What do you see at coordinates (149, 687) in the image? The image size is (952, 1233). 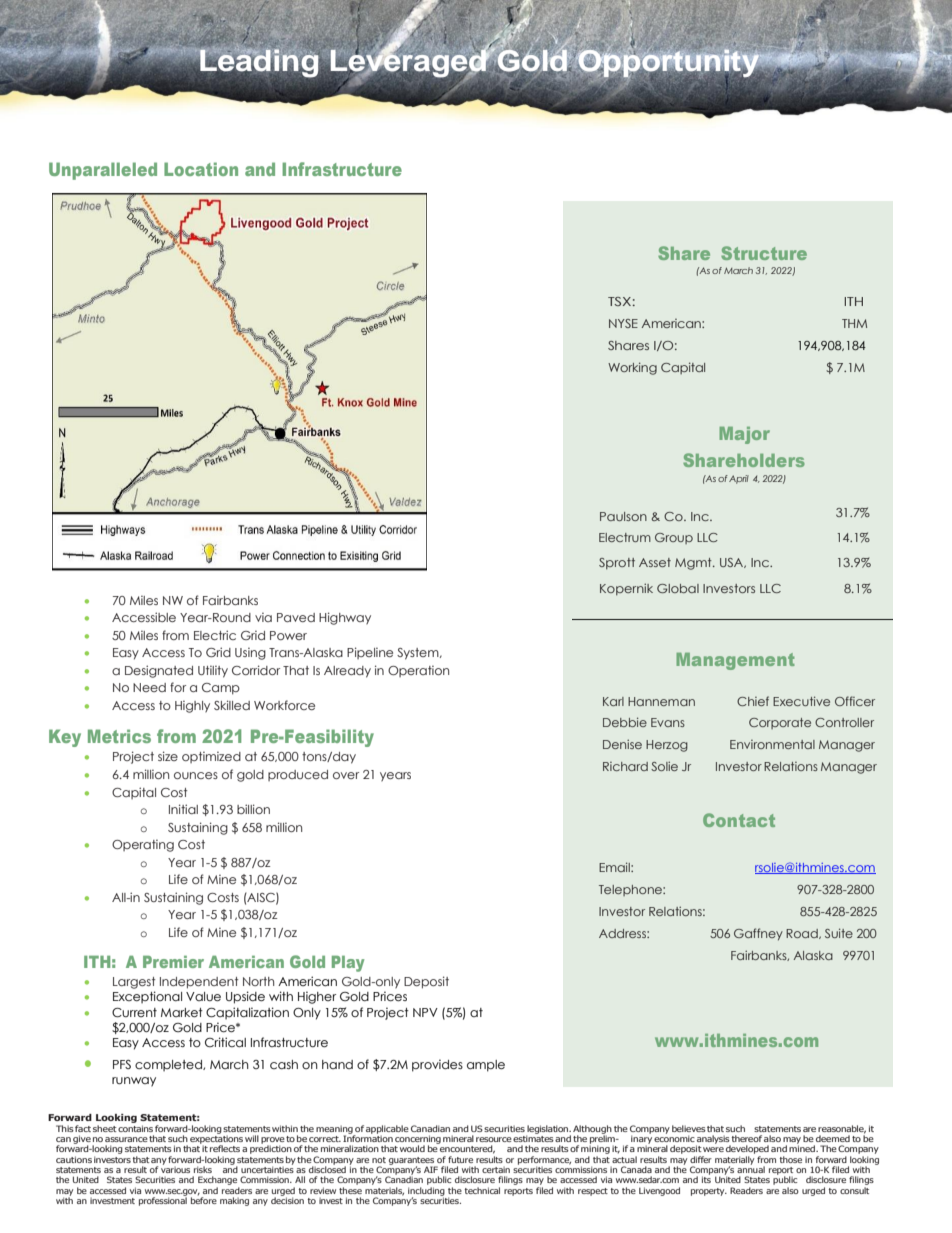 I see `Need` at bounding box center [149, 687].
